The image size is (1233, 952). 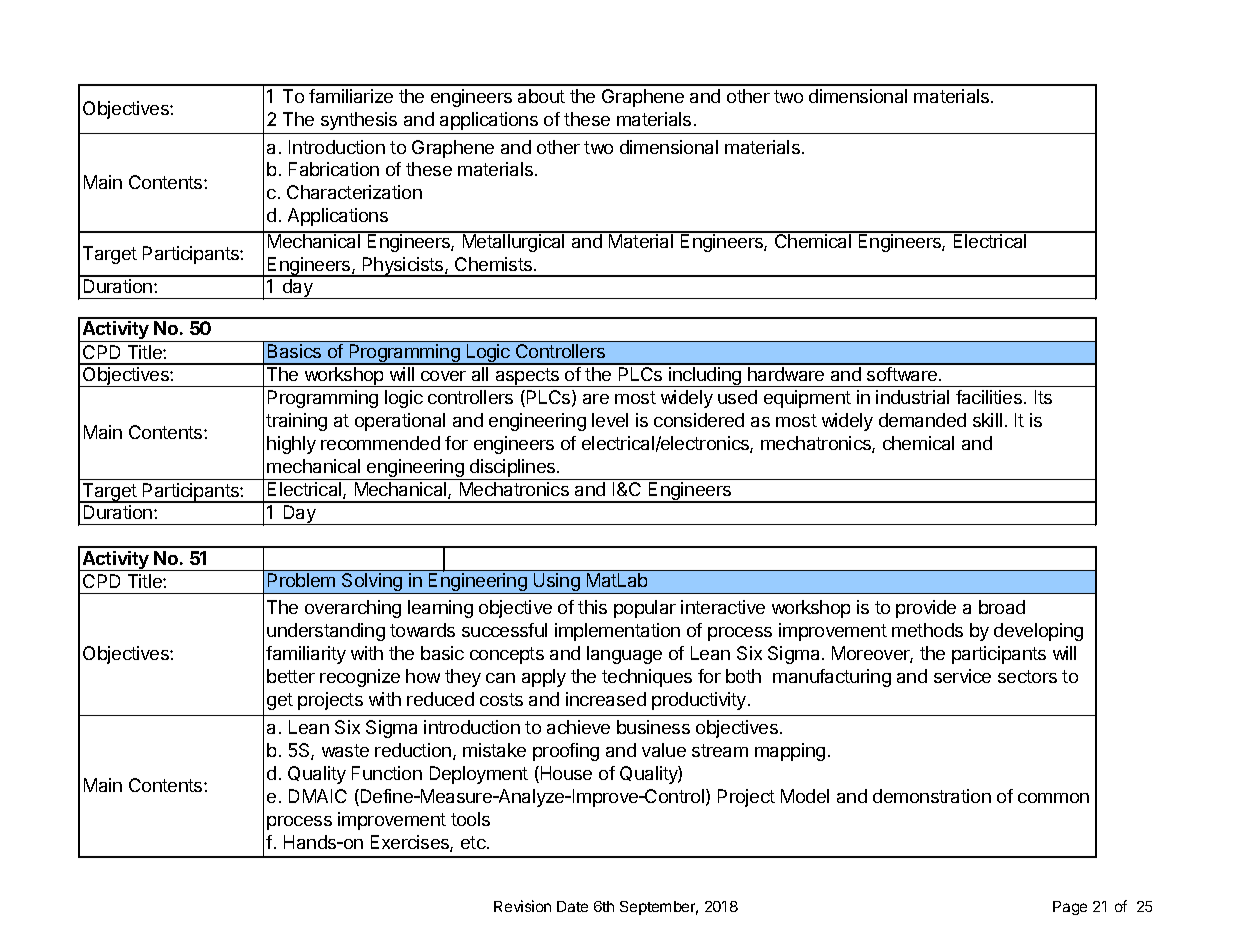 What do you see at coordinates (699, 420) in the screenshot?
I see `considered` at bounding box center [699, 420].
